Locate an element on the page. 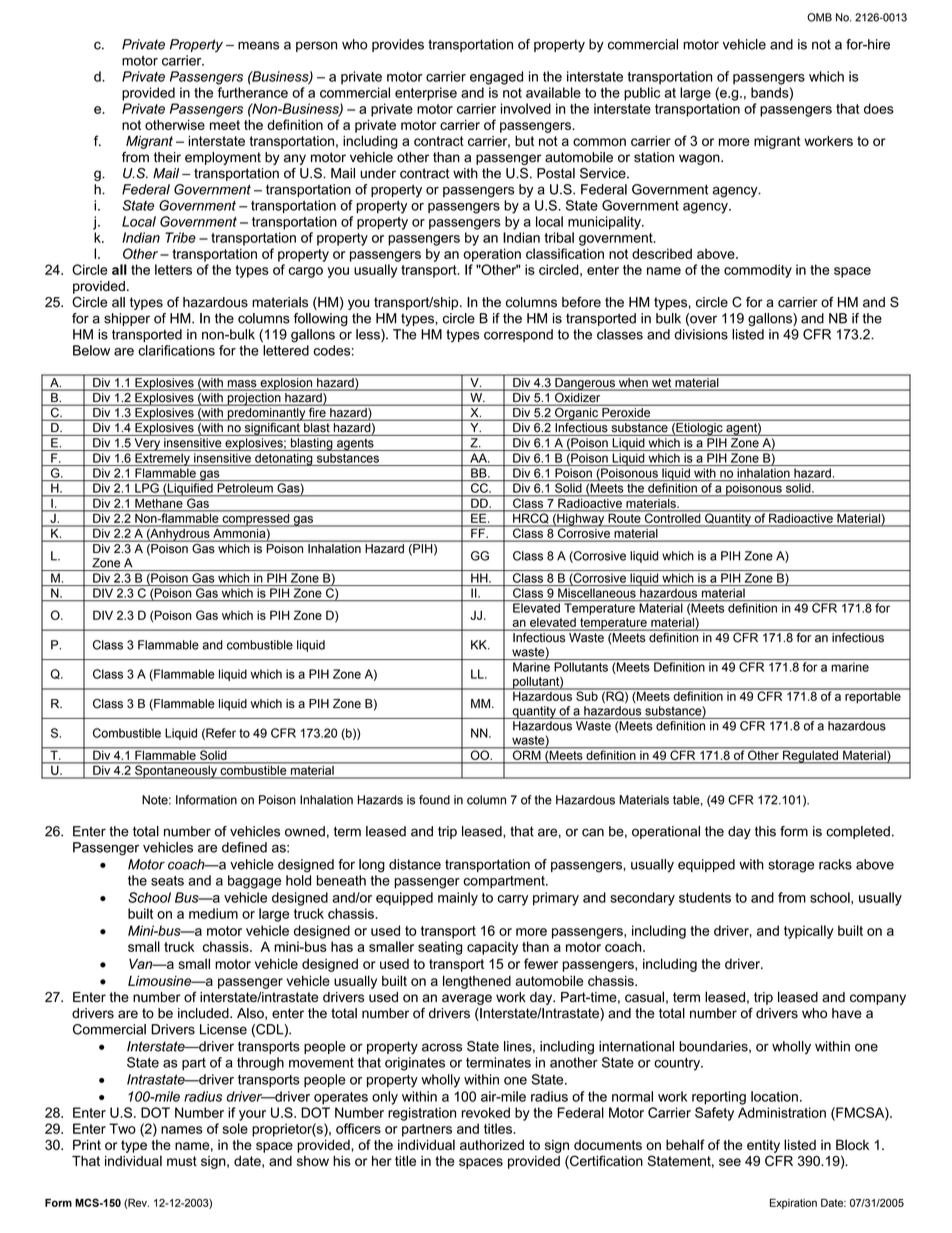 The height and width of the page is (1233, 952). authorized is located at coordinates (492, 1145).
